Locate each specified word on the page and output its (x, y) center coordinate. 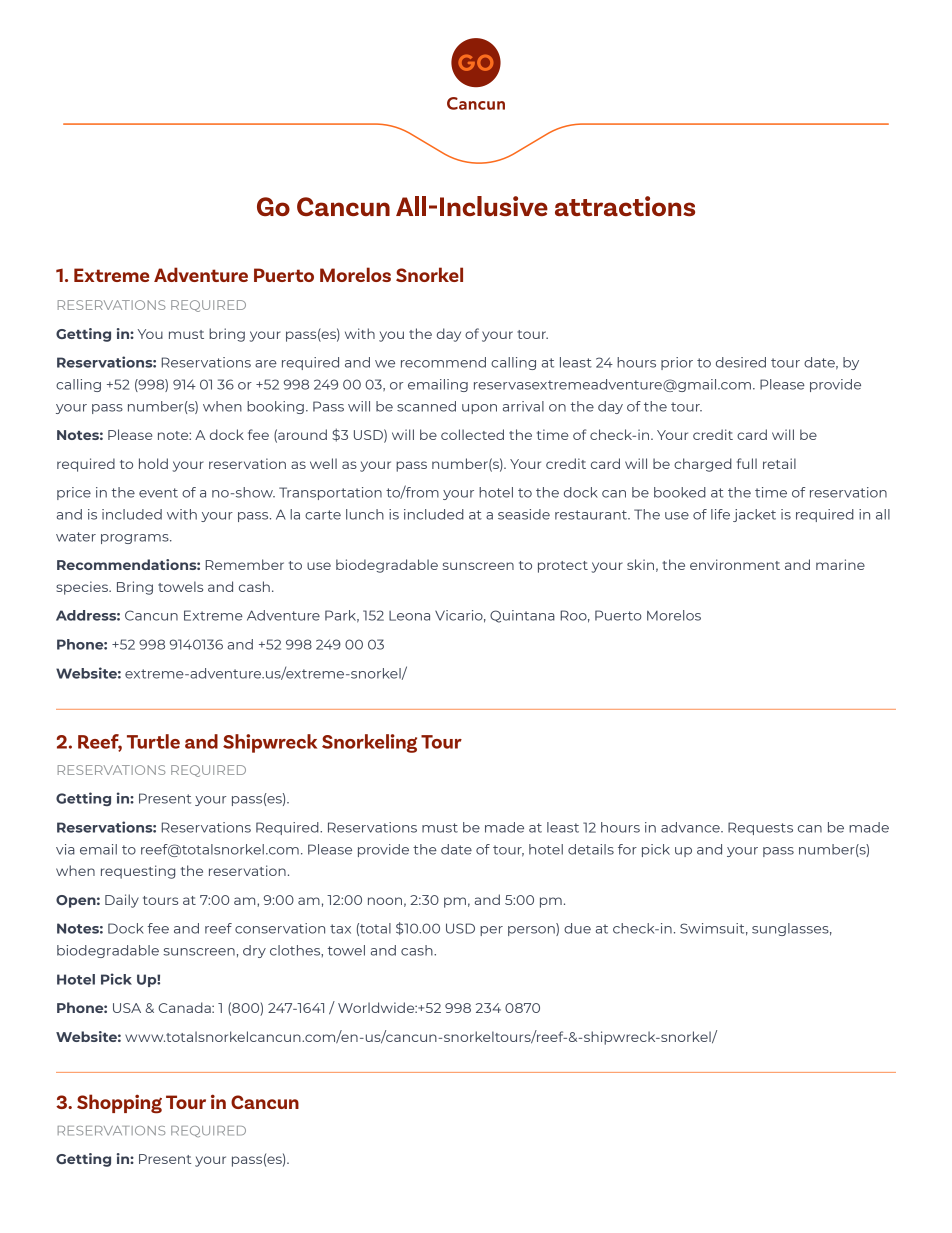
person (532, 931)
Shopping (119, 1104)
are (266, 364)
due (577, 928)
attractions (625, 206)
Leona (409, 616)
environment (735, 564)
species (83, 588)
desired (741, 362)
